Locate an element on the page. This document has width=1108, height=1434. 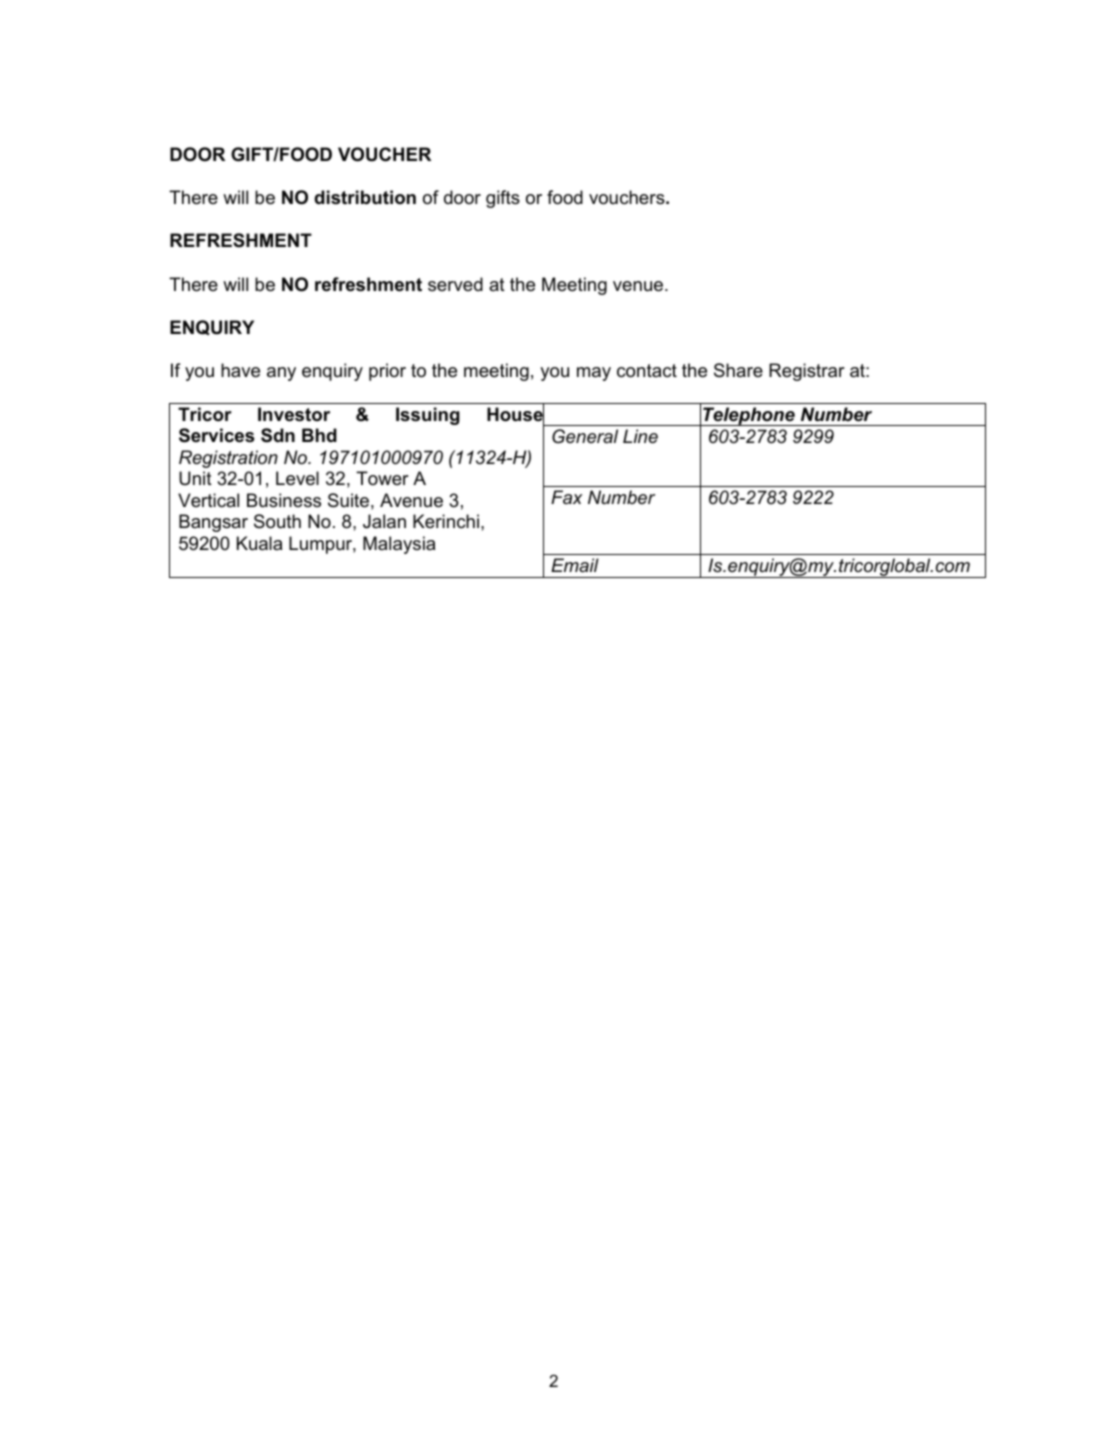
distribution is located at coordinates (365, 197).
